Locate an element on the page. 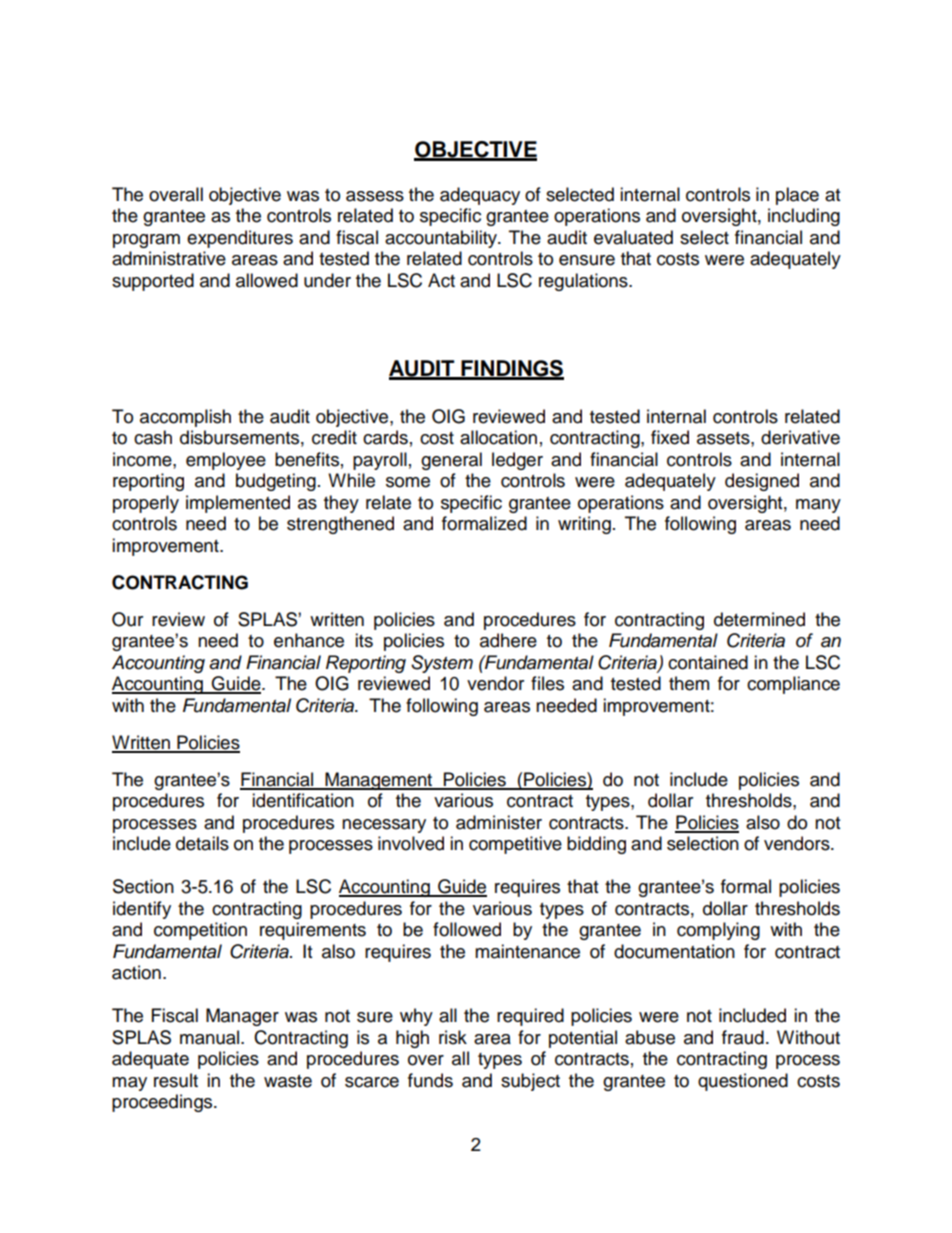  including is located at coordinates (804, 217).
